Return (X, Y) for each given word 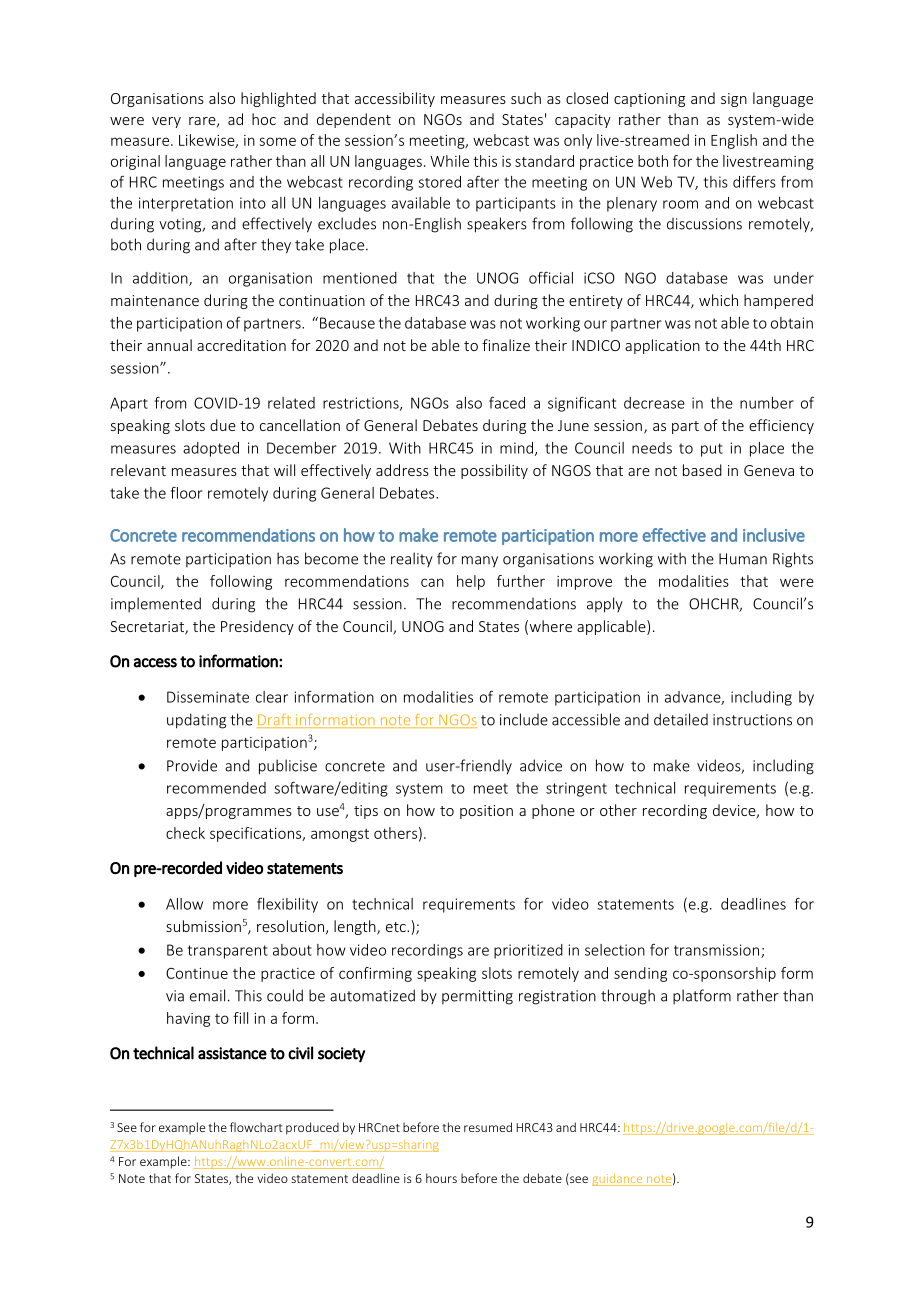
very (166, 122)
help (471, 582)
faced (507, 403)
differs (754, 181)
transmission (716, 950)
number (767, 403)
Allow (184, 904)
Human (743, 559)
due (223, 425)
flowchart (256, 1127)
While (449, 161)
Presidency (257, 627)
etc (397, 927)
